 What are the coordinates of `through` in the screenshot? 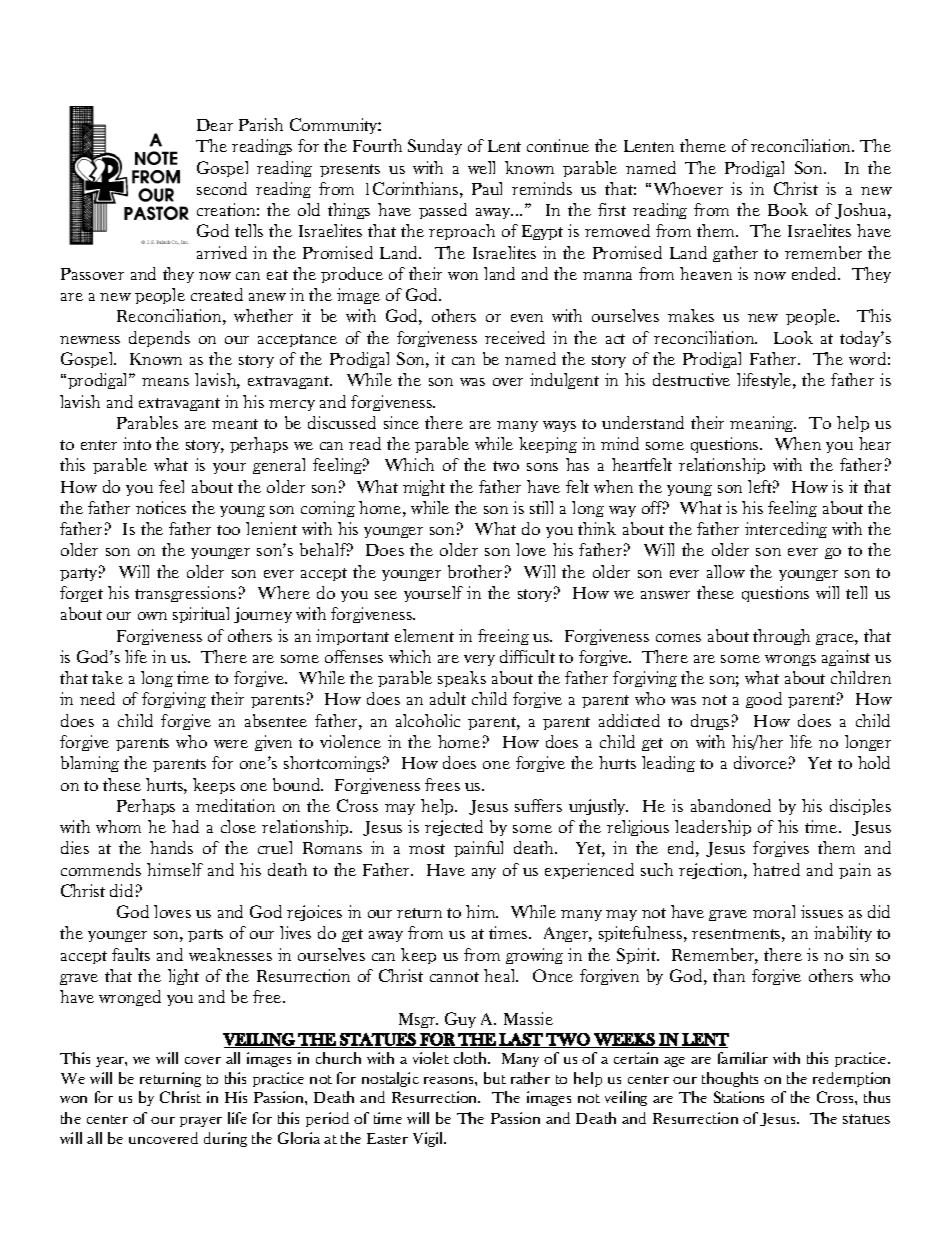 It's located at (781, 637).
